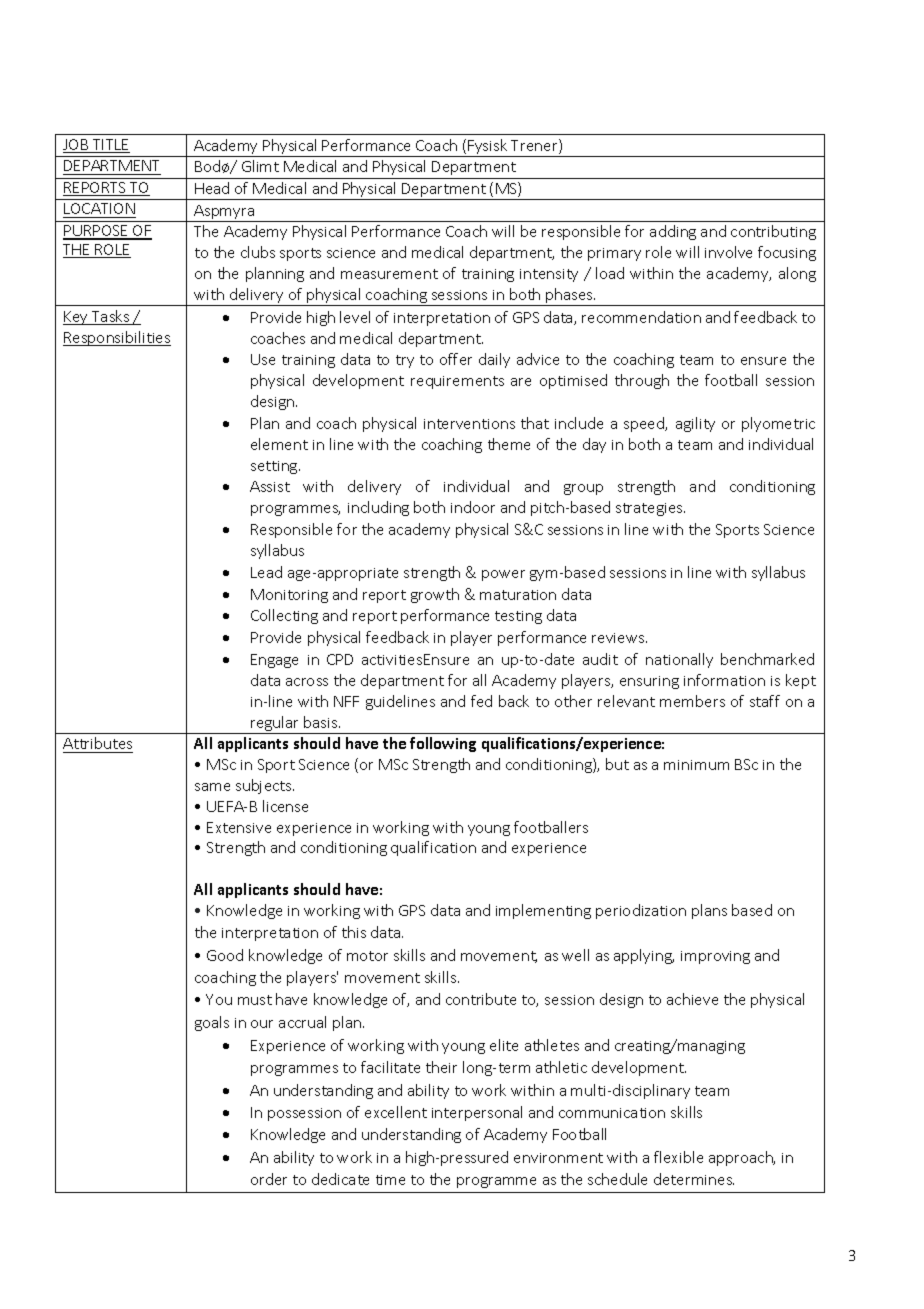 Image resolution: width=924 pixels, height=1309 pixels. I want to click on adding, so click(673, 232).
